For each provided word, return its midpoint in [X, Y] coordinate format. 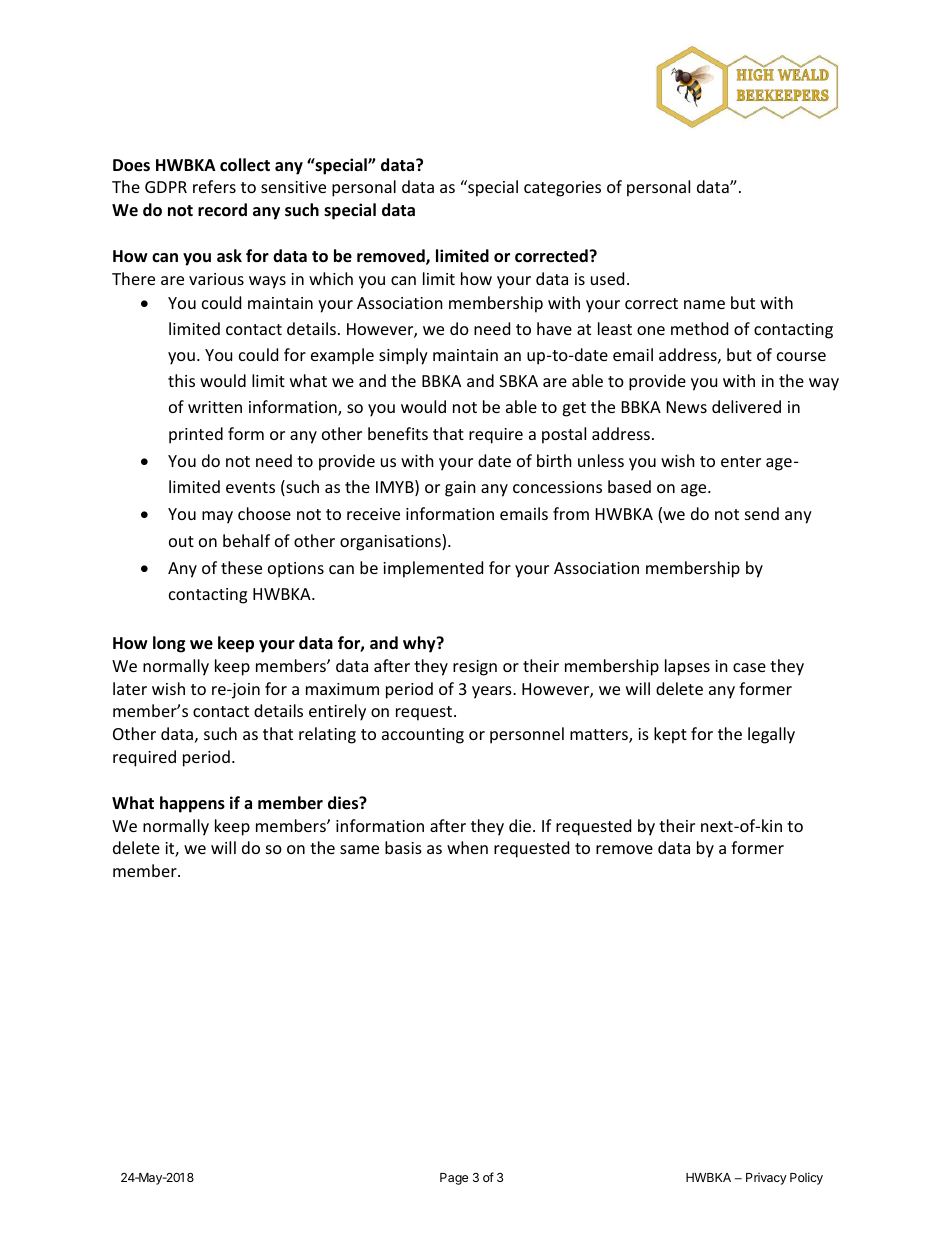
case [749, 667]
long [169, 644]
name [704, 304]
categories [562, 189]
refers [214, 186]
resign [475, 668]
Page [454, 1179]
